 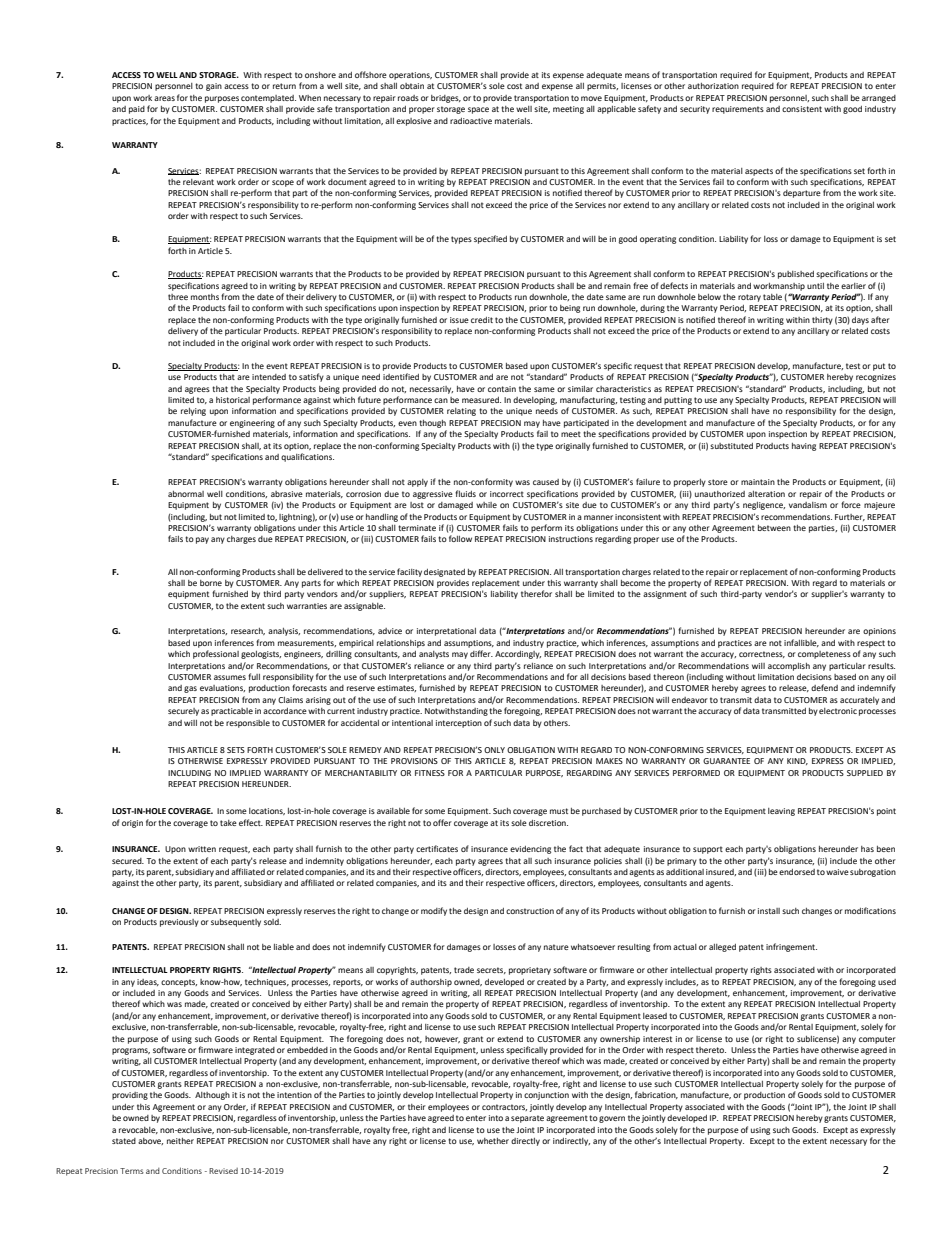 I want to click on thereto, so click(x=711, y=1050).
